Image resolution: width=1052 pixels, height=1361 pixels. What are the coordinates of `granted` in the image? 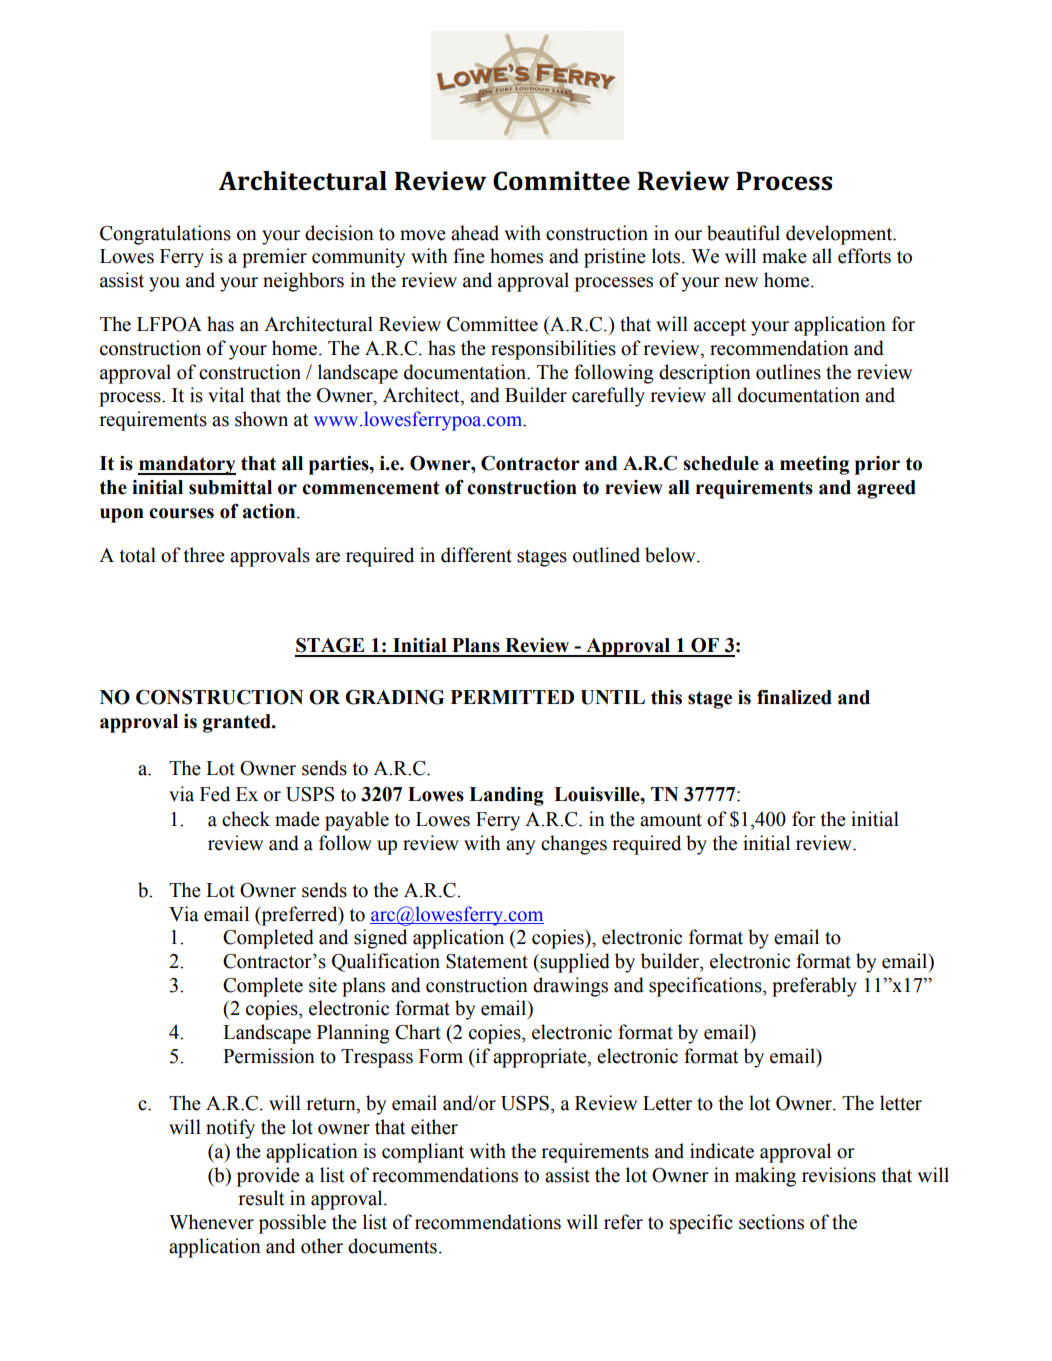 It's located at (238, 723).
